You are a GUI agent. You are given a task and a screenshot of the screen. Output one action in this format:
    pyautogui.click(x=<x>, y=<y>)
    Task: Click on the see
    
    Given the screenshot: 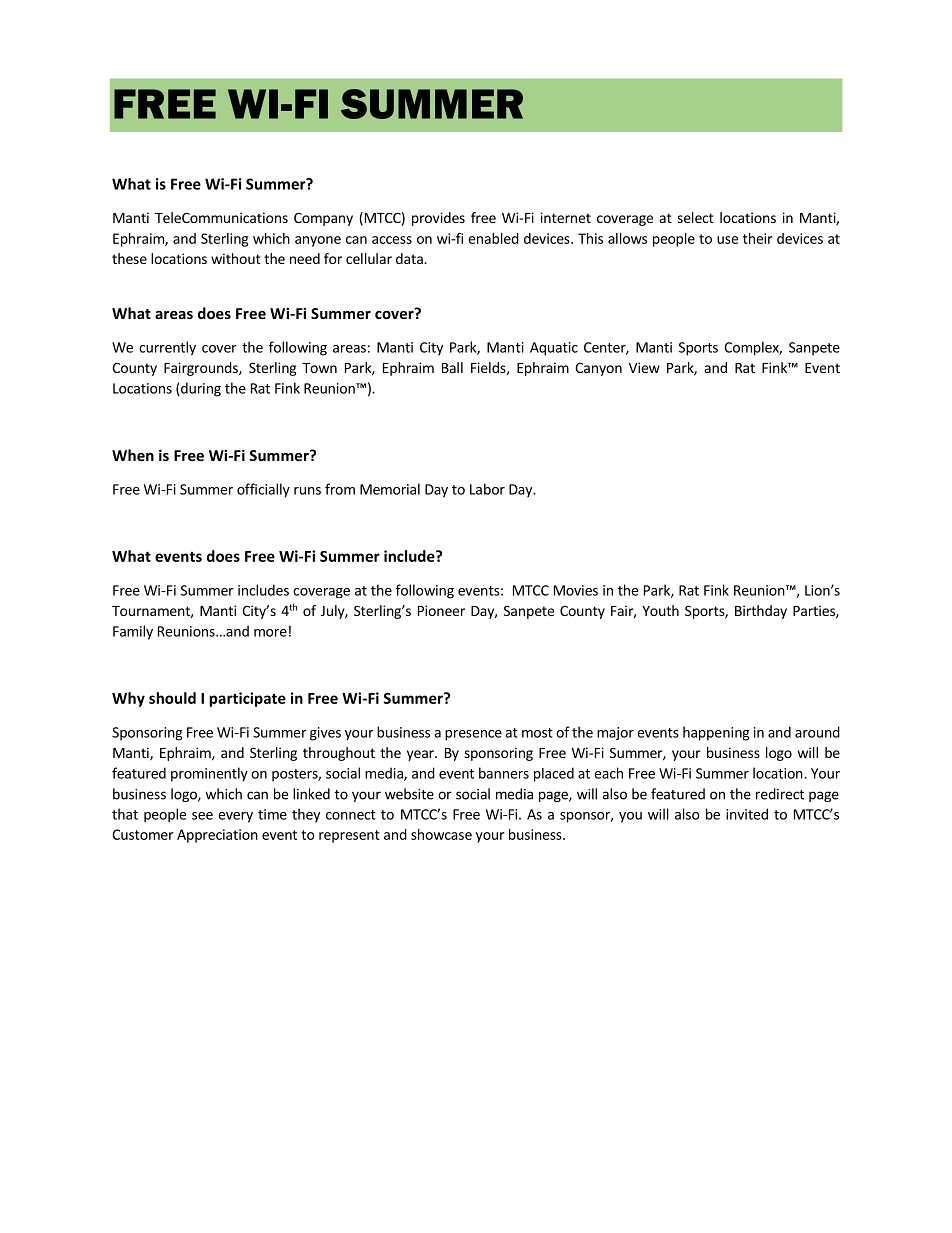 What is the action you would take?
    pyautogui.click(x=202, y=816)
